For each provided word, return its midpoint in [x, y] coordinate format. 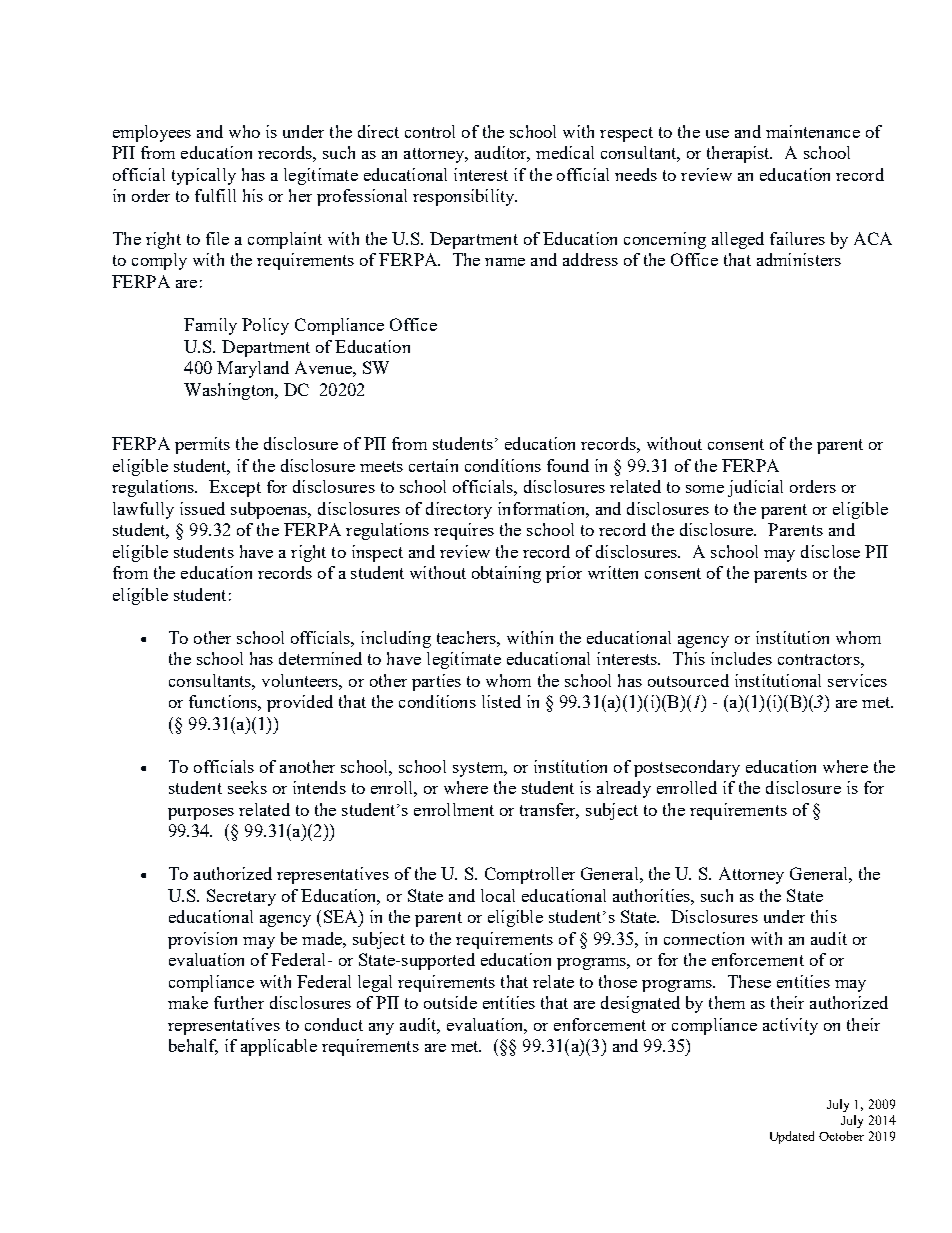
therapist [739, 154]
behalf [193, 1047]
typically [204, 176]
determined [320, 658]
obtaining [506, 574]
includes [741, 658]
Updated [792, 1137]
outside [450, 1002]
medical [565, 152]
